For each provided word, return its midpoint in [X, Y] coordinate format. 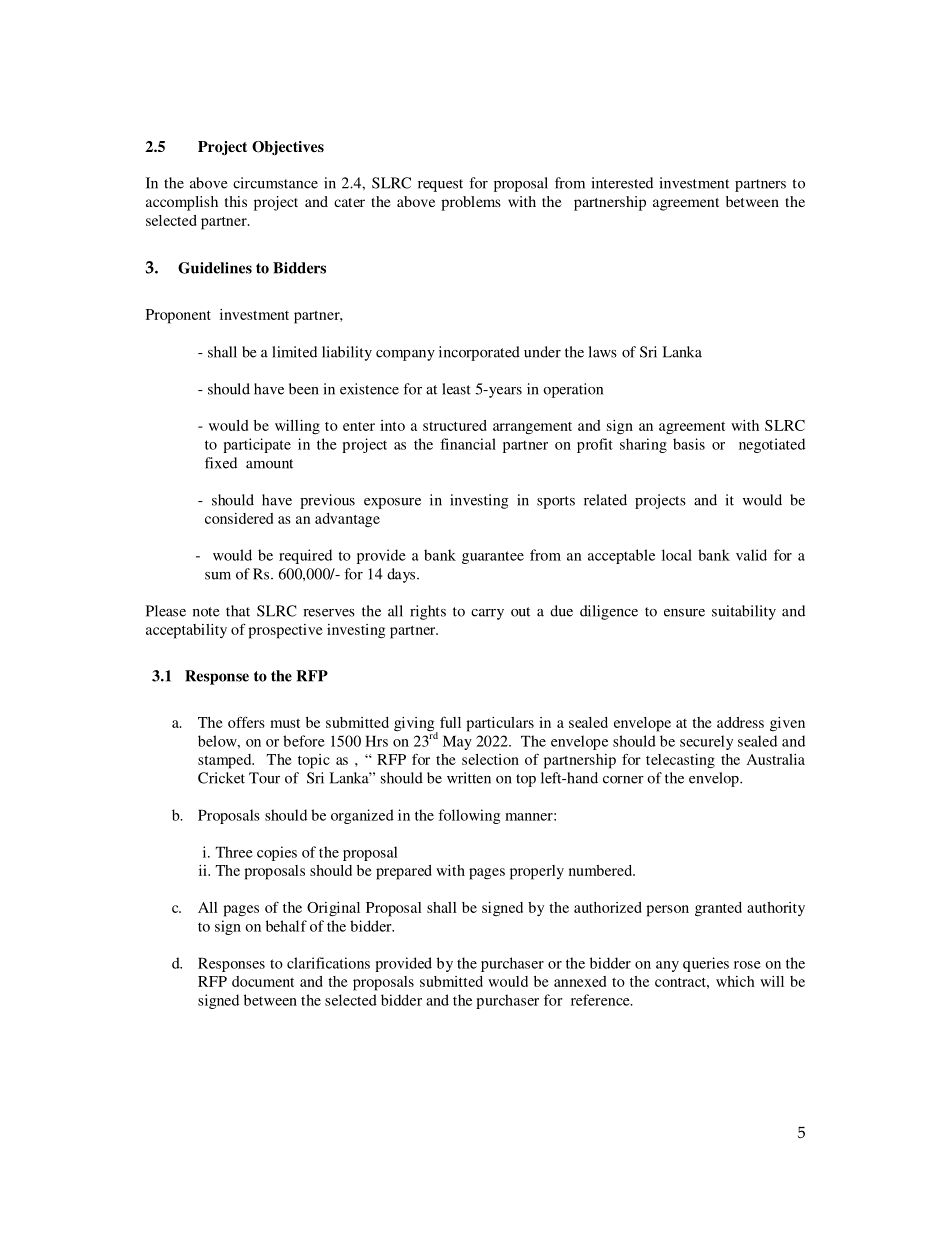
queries [706, 964]
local [677, 555]
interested [622, 183]
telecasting [680, 761]
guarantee [493, 557]
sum [218, 576]
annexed [580, 981]
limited [294, 352]
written [469, 778]
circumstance [275, 183]
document [263, 981]
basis [689, 444]
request [440, 185]
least [456, 389]
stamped [226, 761]
